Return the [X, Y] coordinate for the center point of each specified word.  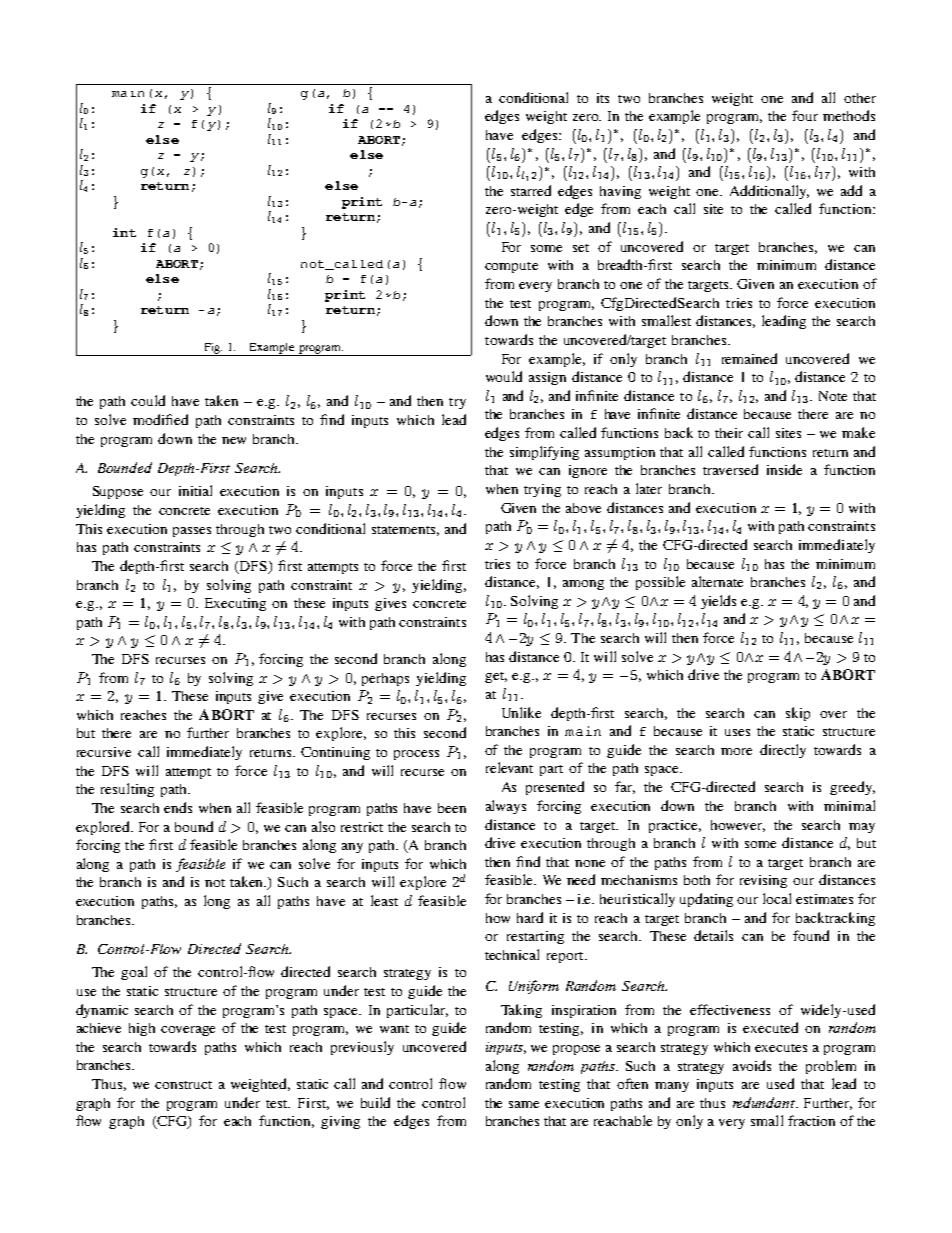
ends [178, 807]
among [583, 585]
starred [531, 190]
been [452, 808]
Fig [212, 349]
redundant [765, 1102]
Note [833, 396]
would [504, 376]
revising [763, 881]
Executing [235, 604]
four [805, 115]
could [148, 400]
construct [183, 1085]
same [524, 1104]
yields [718, 602]
